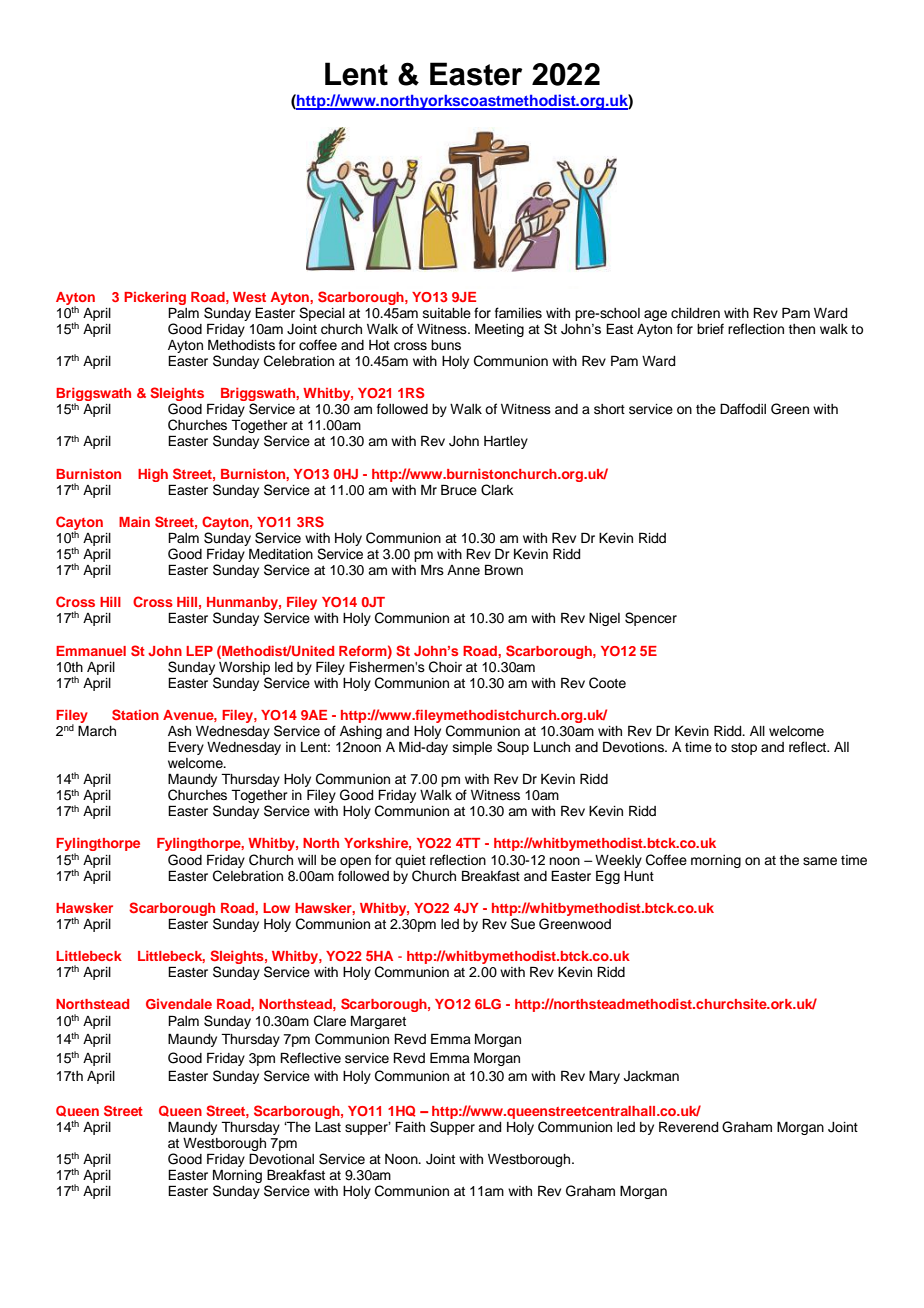 Image resolution: width=924 pixels, height=1308 pixels. What do you see at coordinates (651, 619) in the screenshot?
I see `Spencer` at bounding box center [651, 619].
